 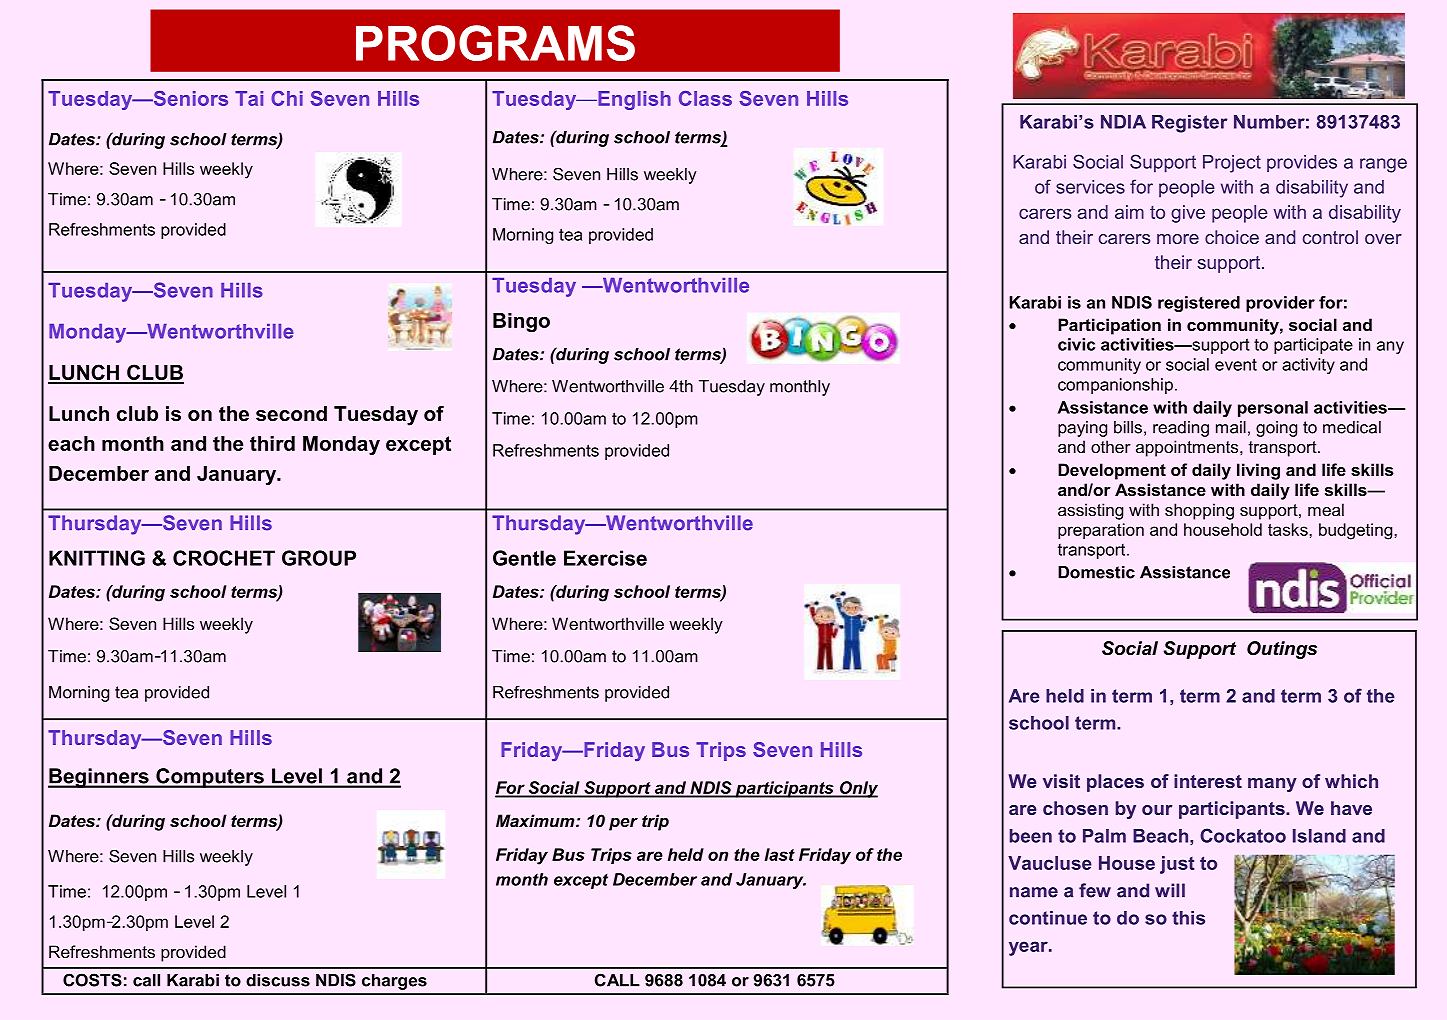 I want to click on shopping, so click(x=1199, y=511).
